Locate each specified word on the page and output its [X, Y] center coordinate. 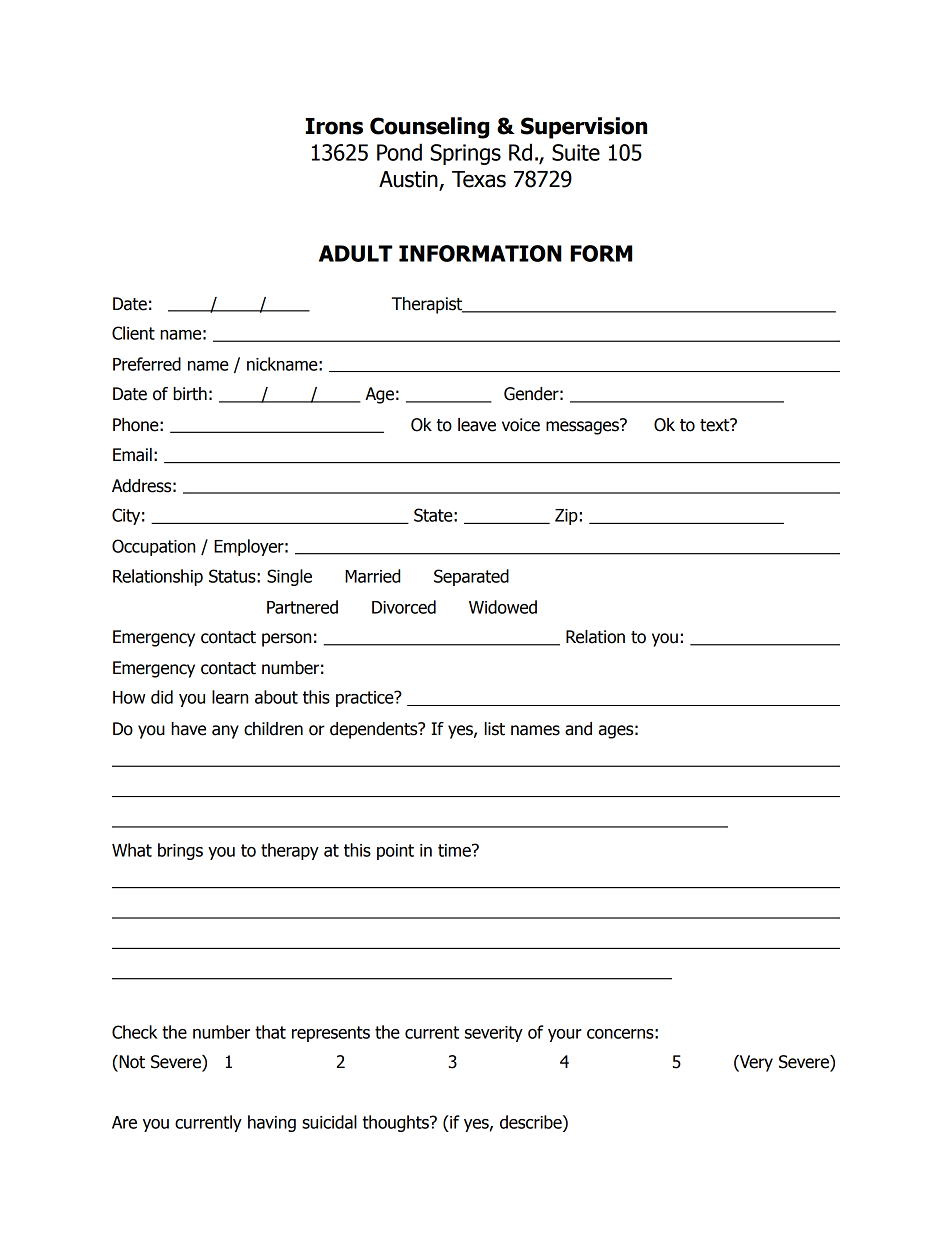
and [578, 729]
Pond [399, 152]
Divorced [404, 607]
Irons [334, 126]
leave [477, 425]
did [162, 697]
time [455, 850]
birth [190, 394]
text [716, 425]
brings [180, 851]
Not [131, 1062]
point [395, 852]
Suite [576, 152]
